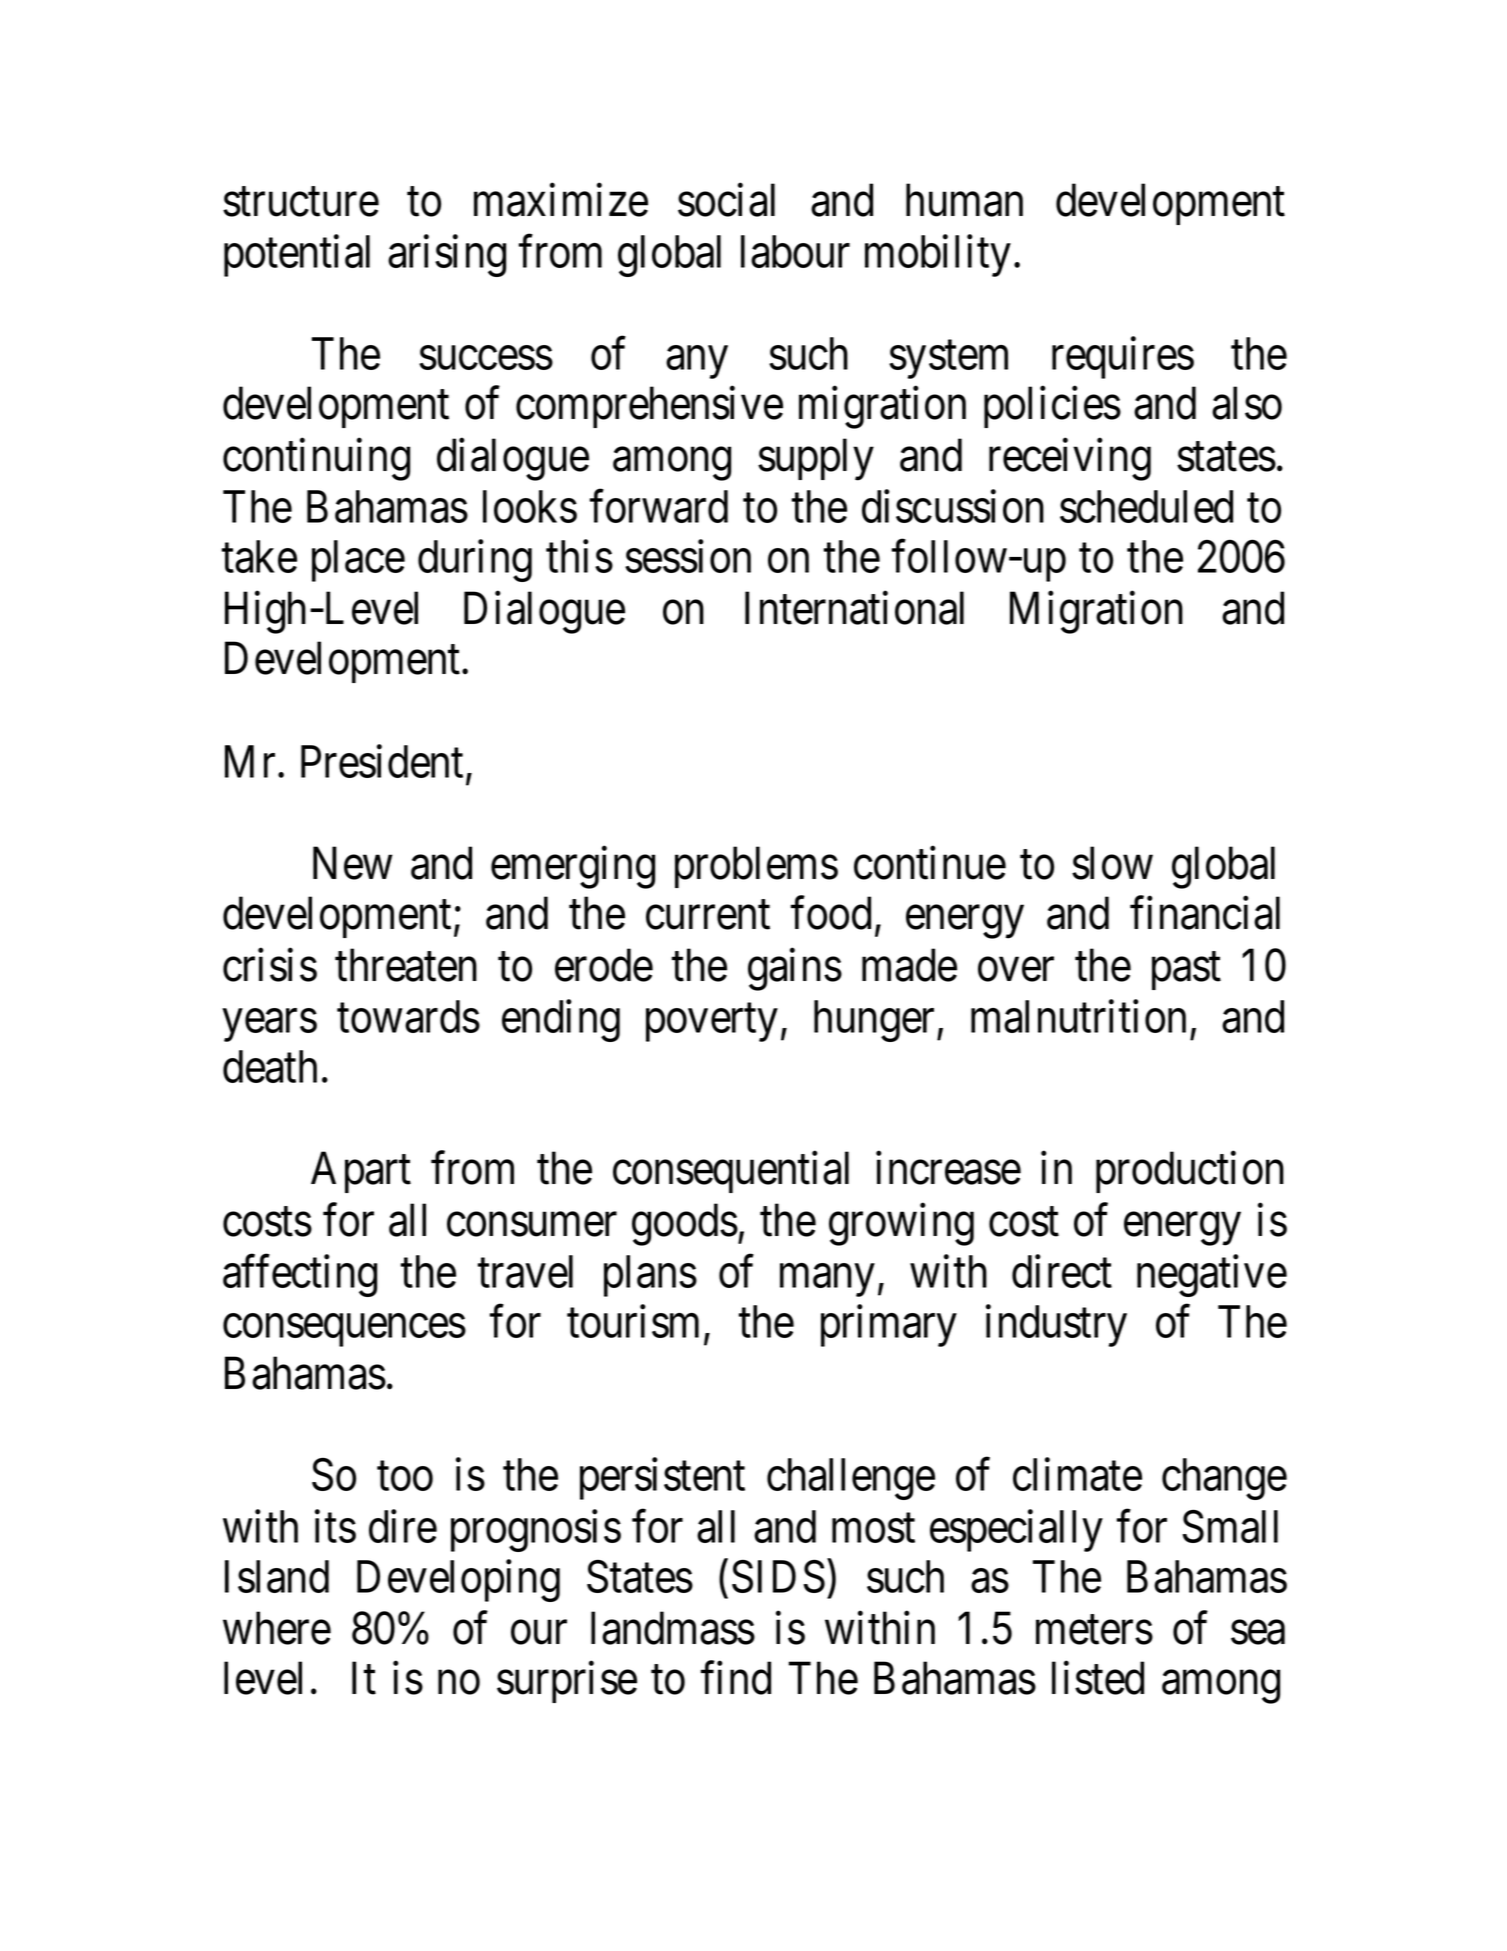  I want to click on where, so click(277, 1628).
